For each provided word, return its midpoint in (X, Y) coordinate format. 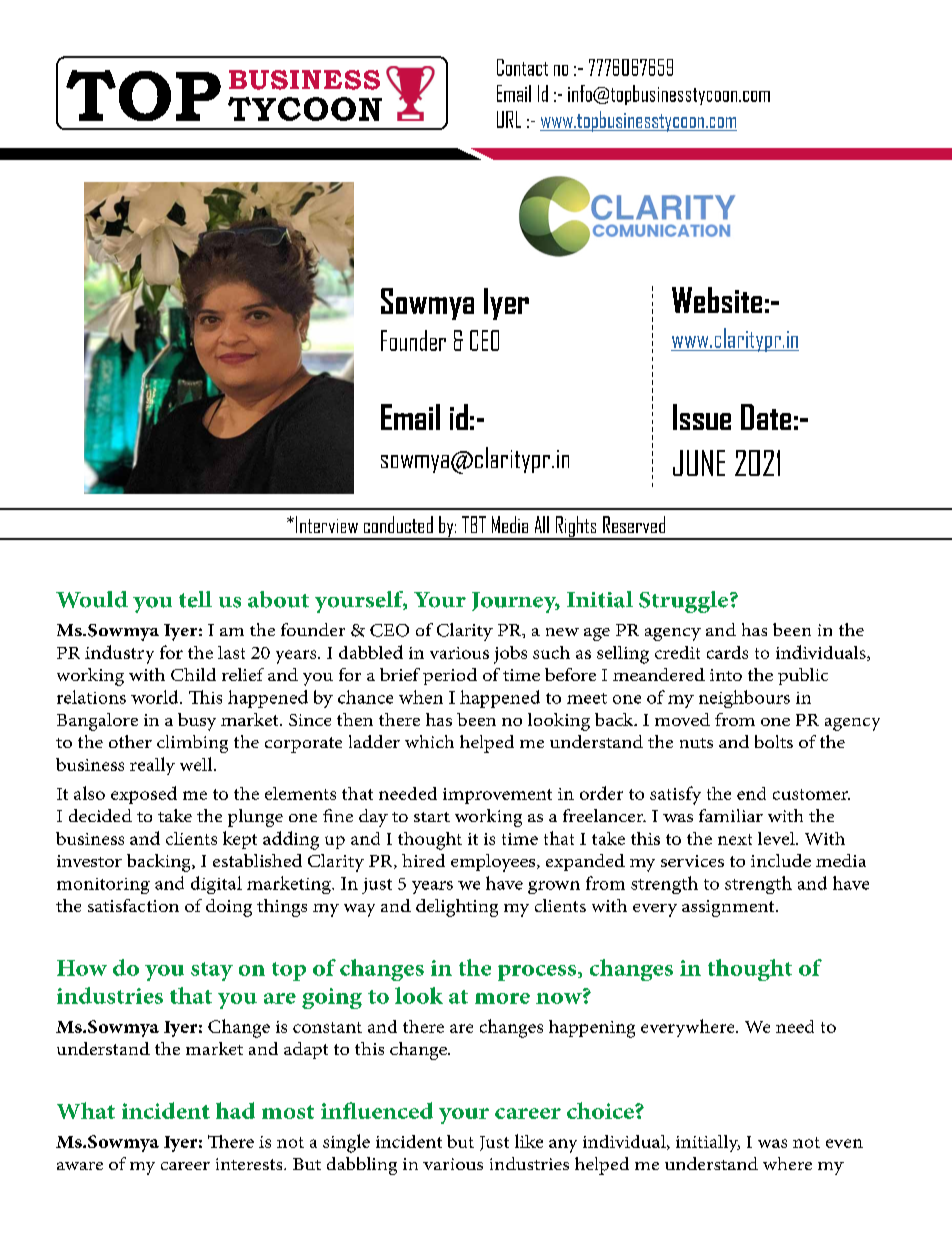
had (235, 1110)
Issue (702, 417)
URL (509, 119)
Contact (522, 67)
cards (727, 652)
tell (195, 599)
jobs (510, 655)
